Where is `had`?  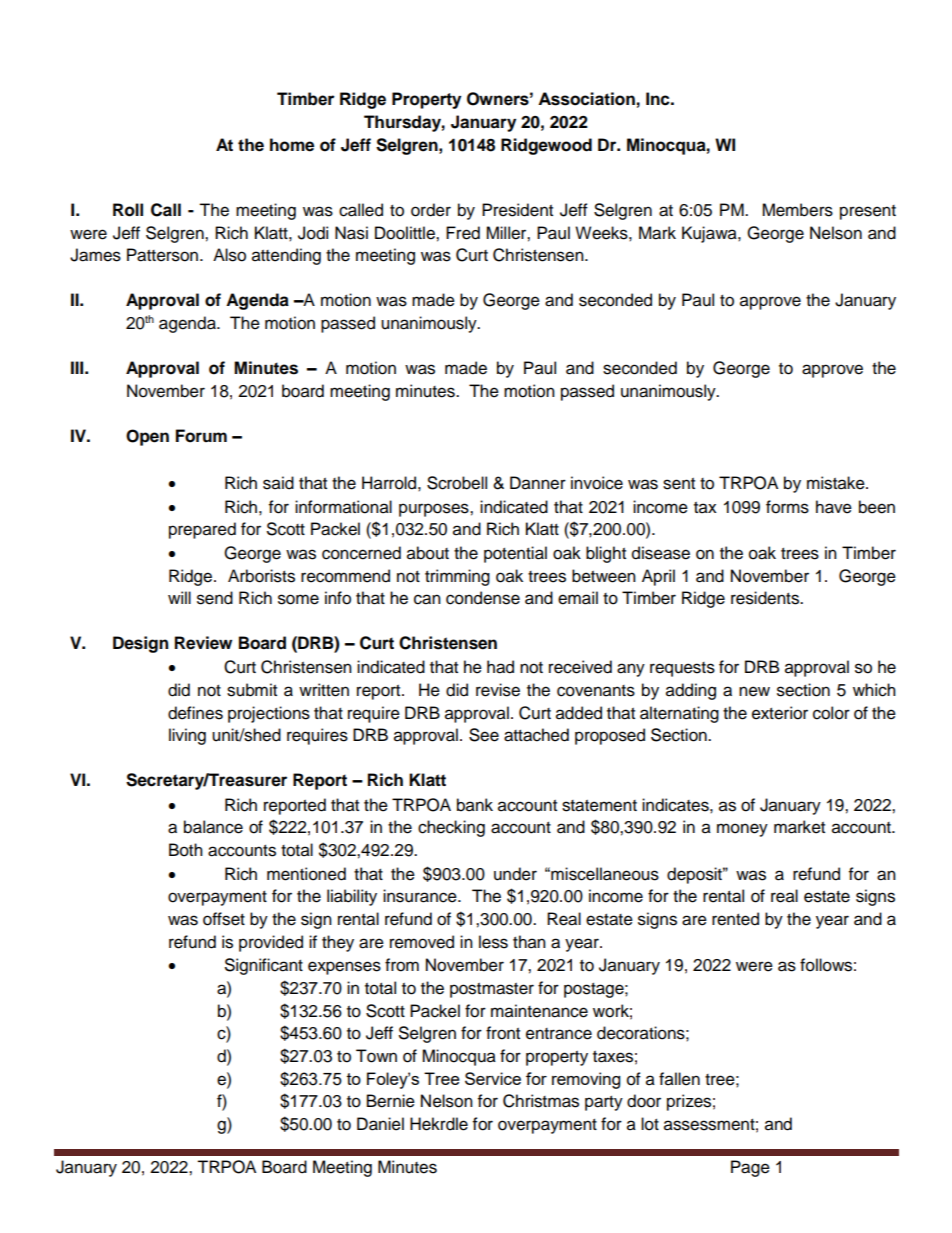
had is located at coordinates (500, 667).
